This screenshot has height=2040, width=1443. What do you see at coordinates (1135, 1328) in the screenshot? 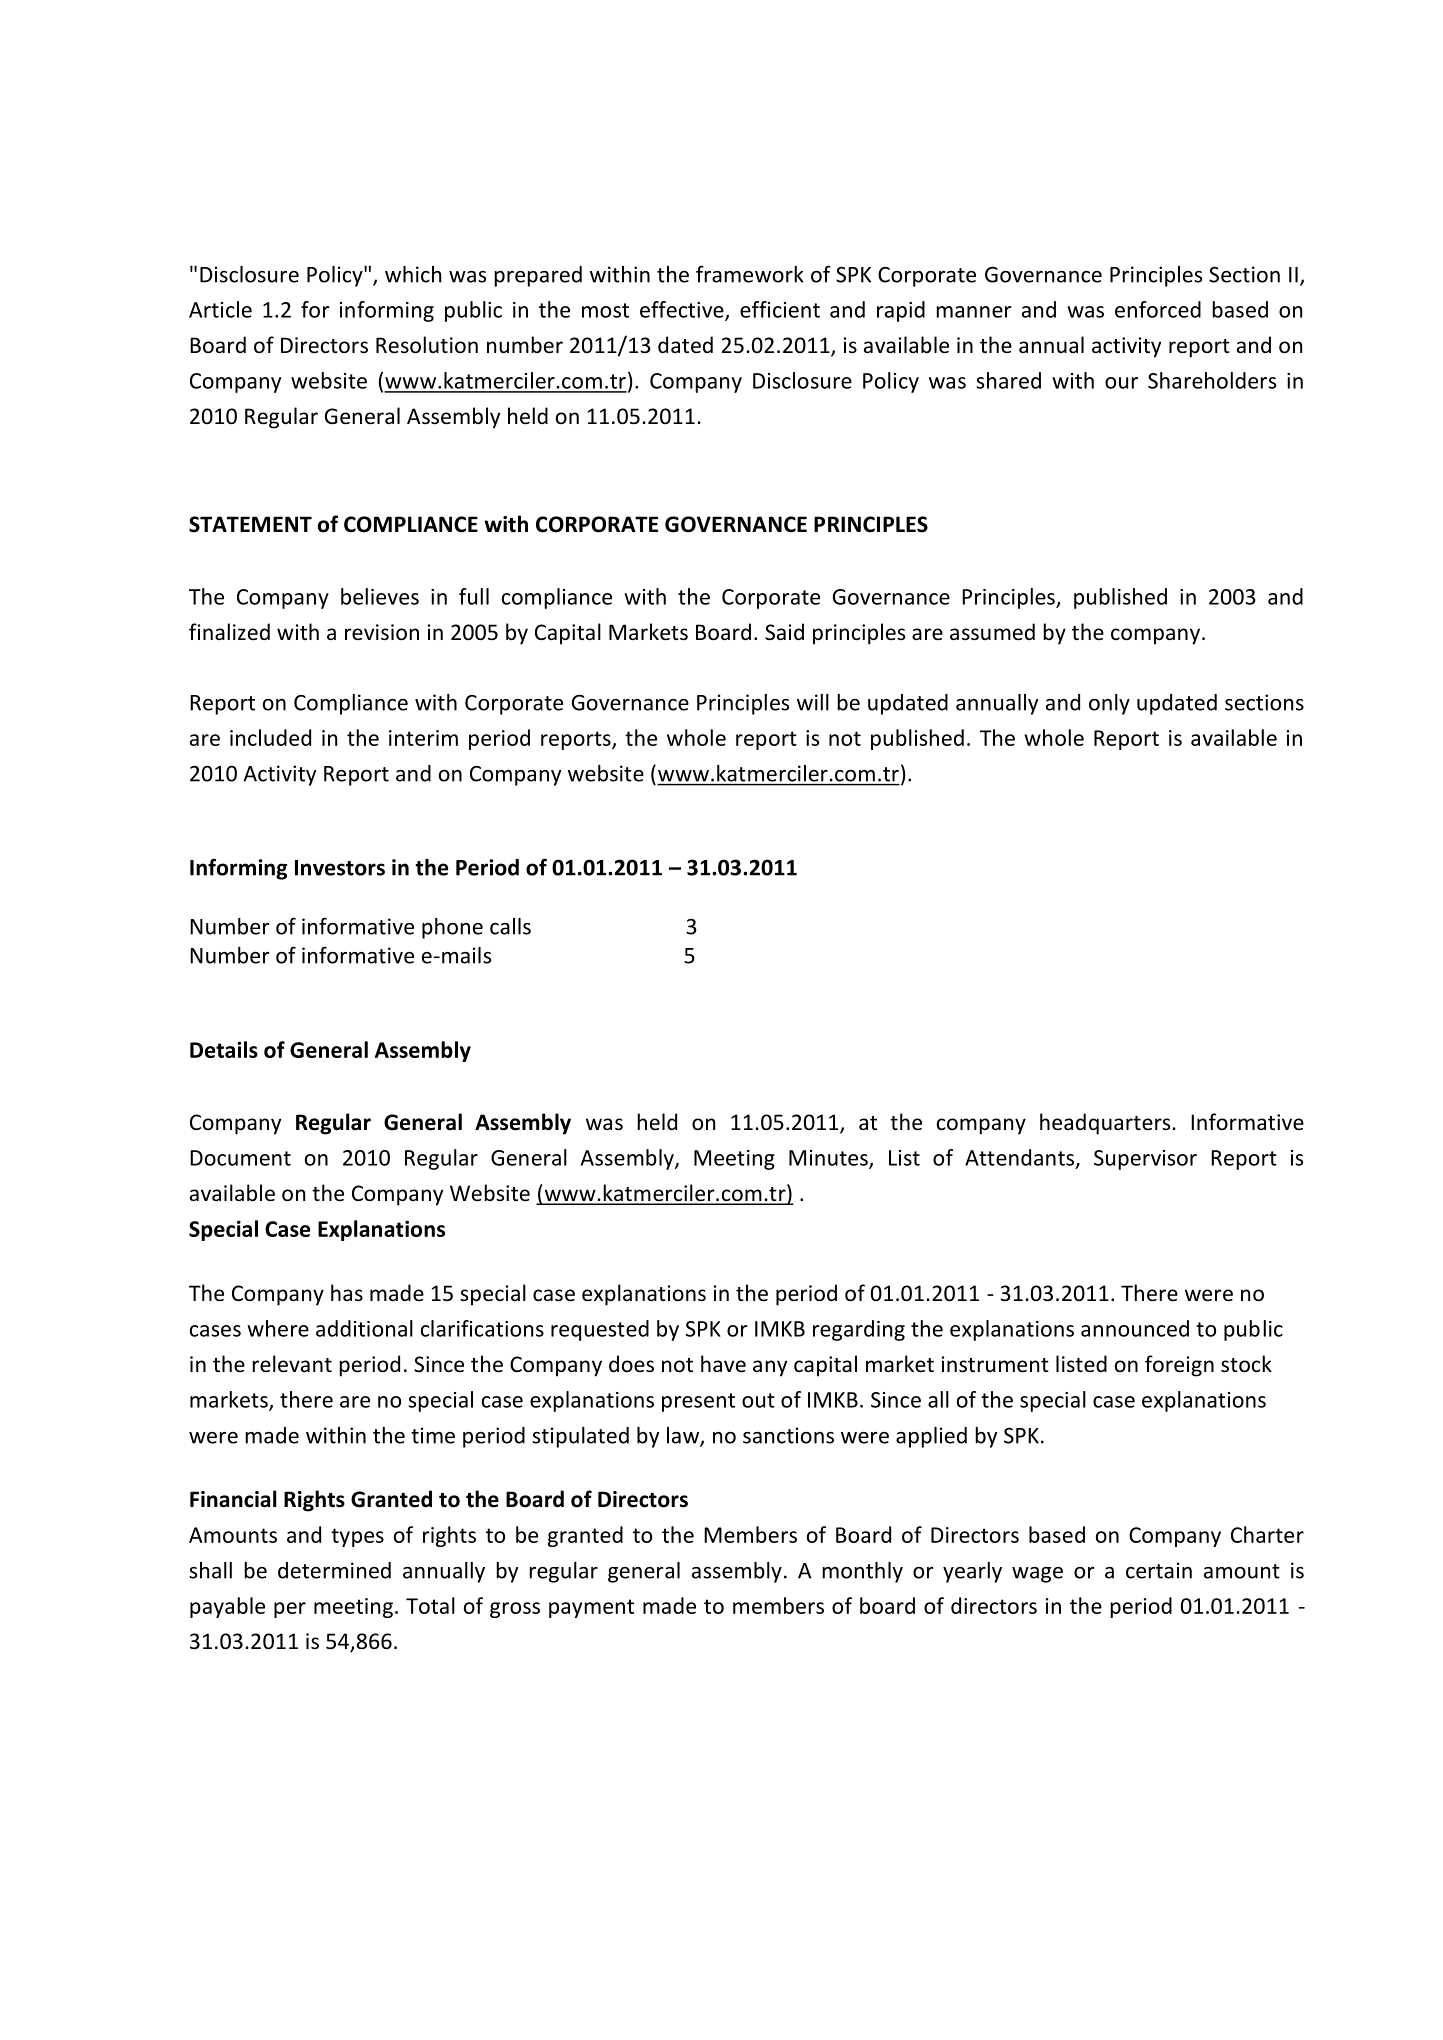
I see `announced` at bounding box center [1135, 1328].
